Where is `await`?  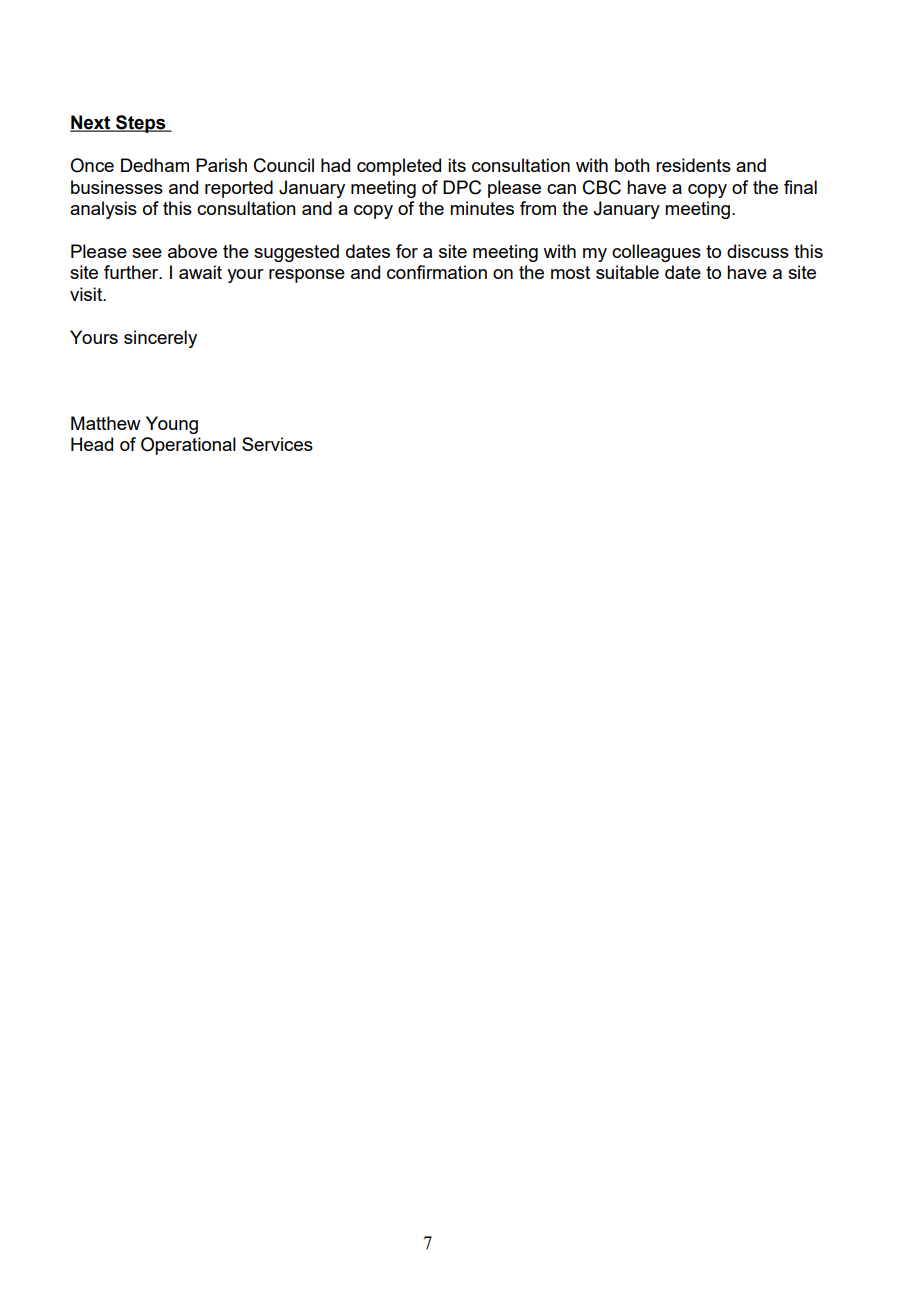 await is located at coordinates (200, 272).
